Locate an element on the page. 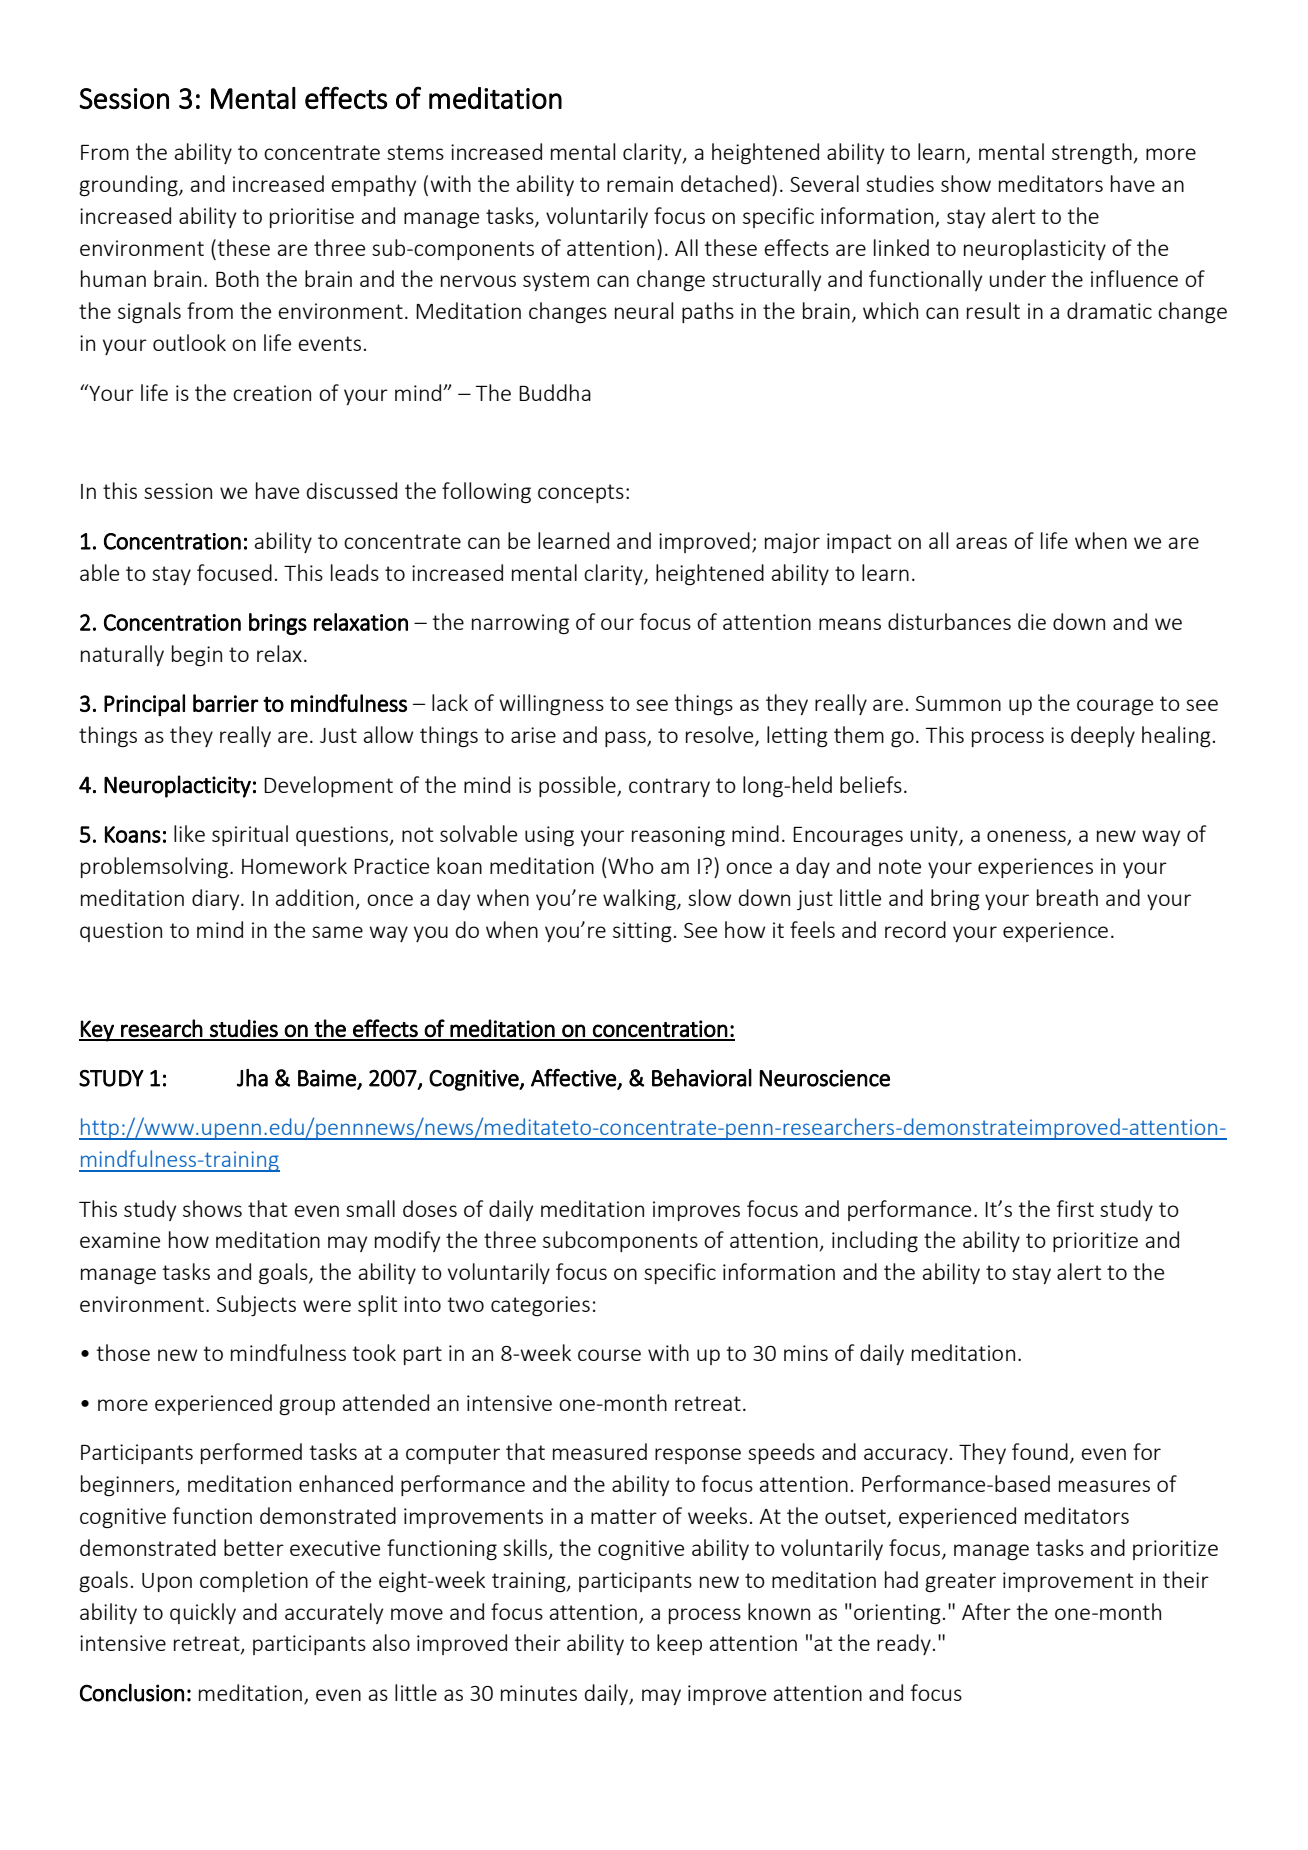  quickly is located at coordinates (203, 1613).
